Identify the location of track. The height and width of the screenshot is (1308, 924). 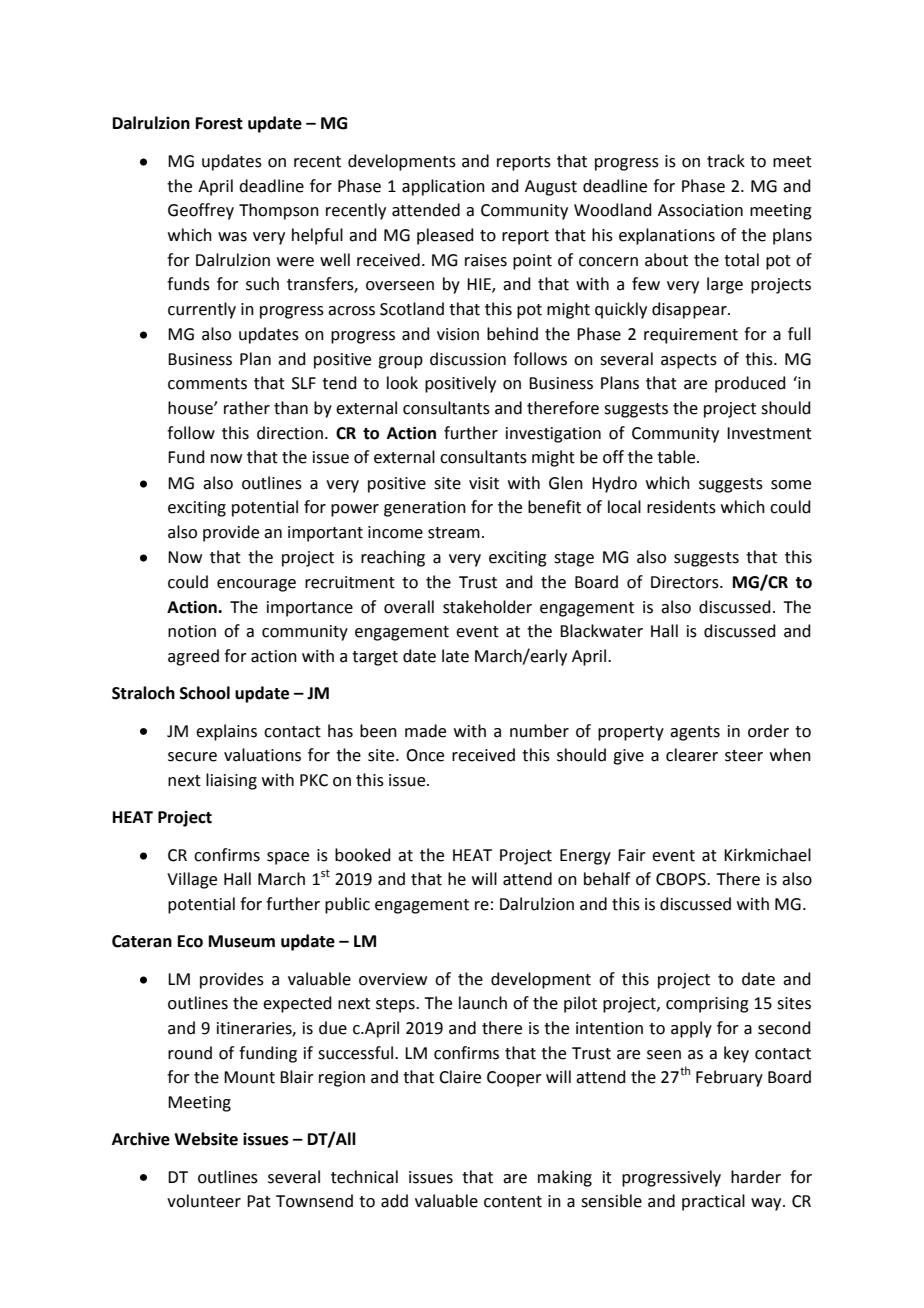
(726, 161).
